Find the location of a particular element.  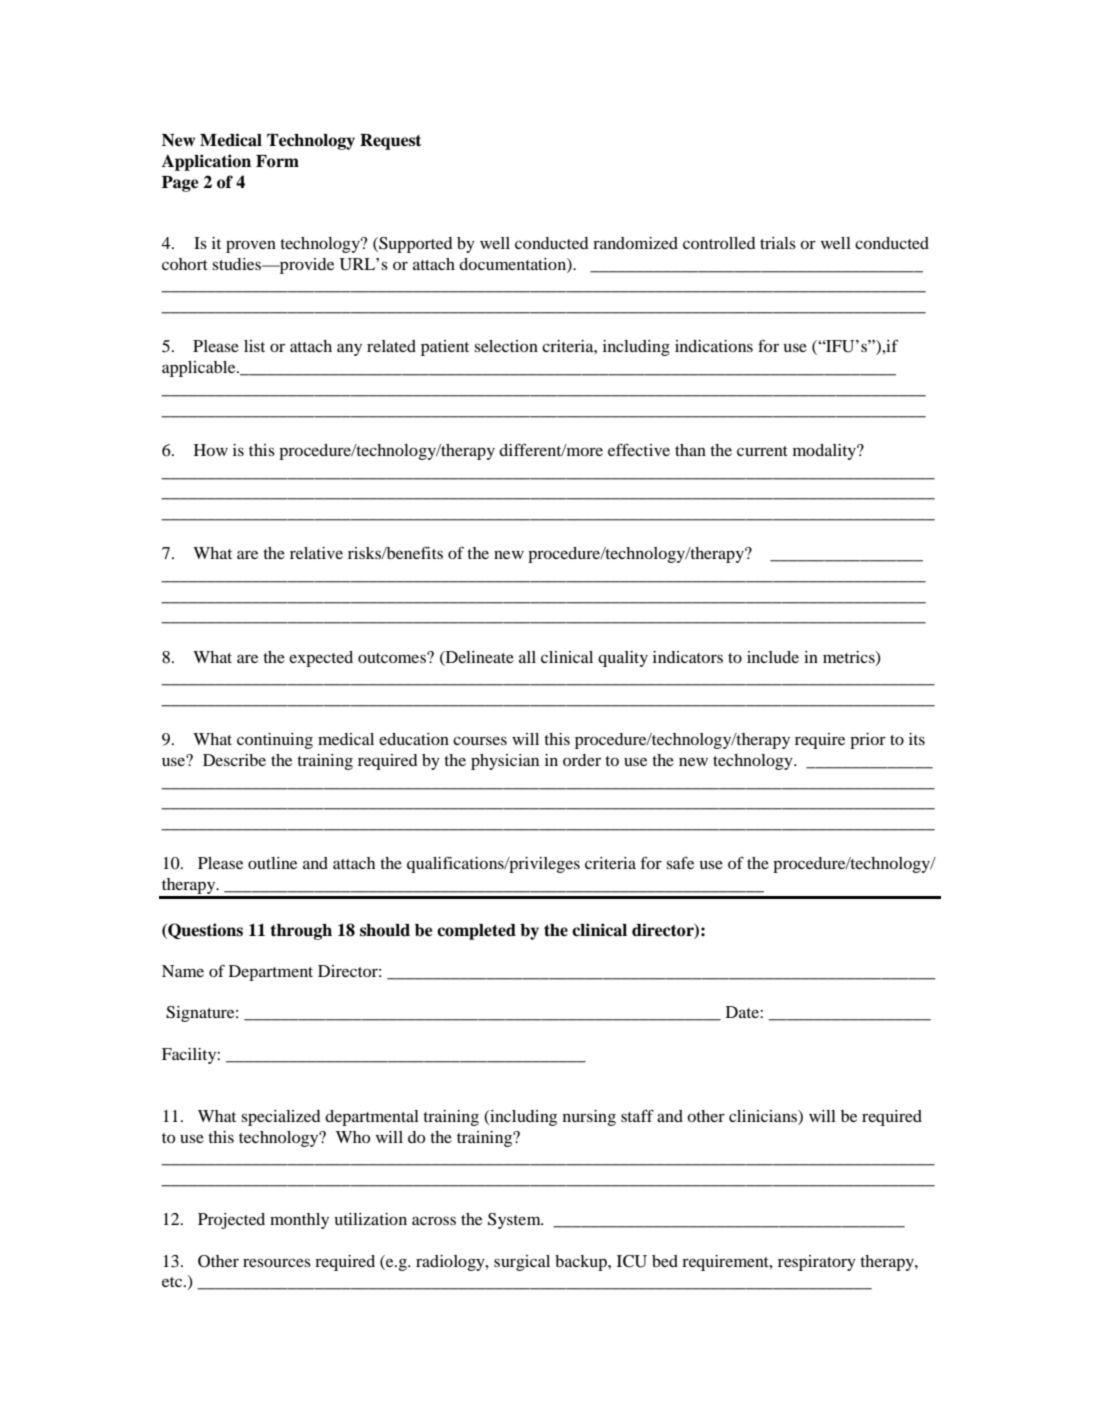

surgical is located at coordinates (522, 1263).
